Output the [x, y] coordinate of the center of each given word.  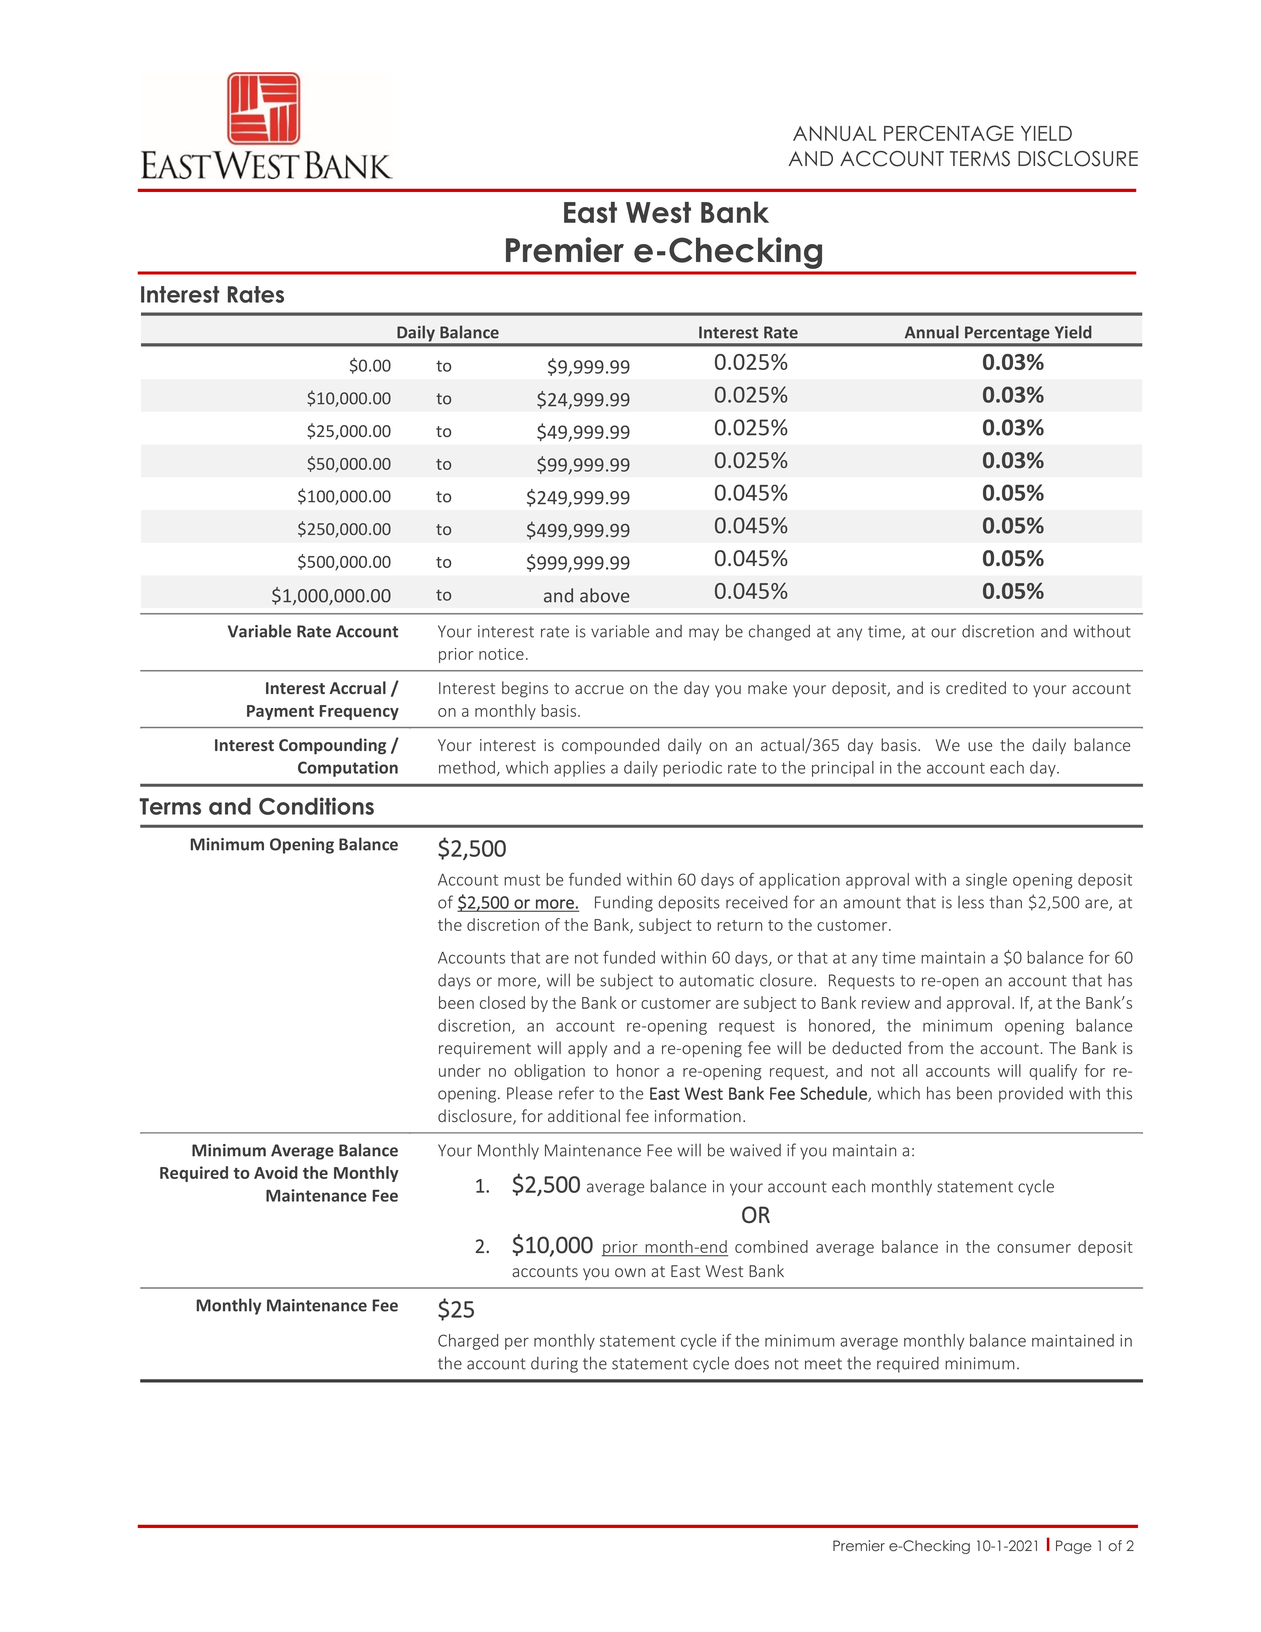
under [460, 1070]
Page [1074, 1547]
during [554, 1365]
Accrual [358, 687]
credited [976, 687]
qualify [1053, 1072]
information [698, 1115]
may [704, 634]
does [752, 1363]
